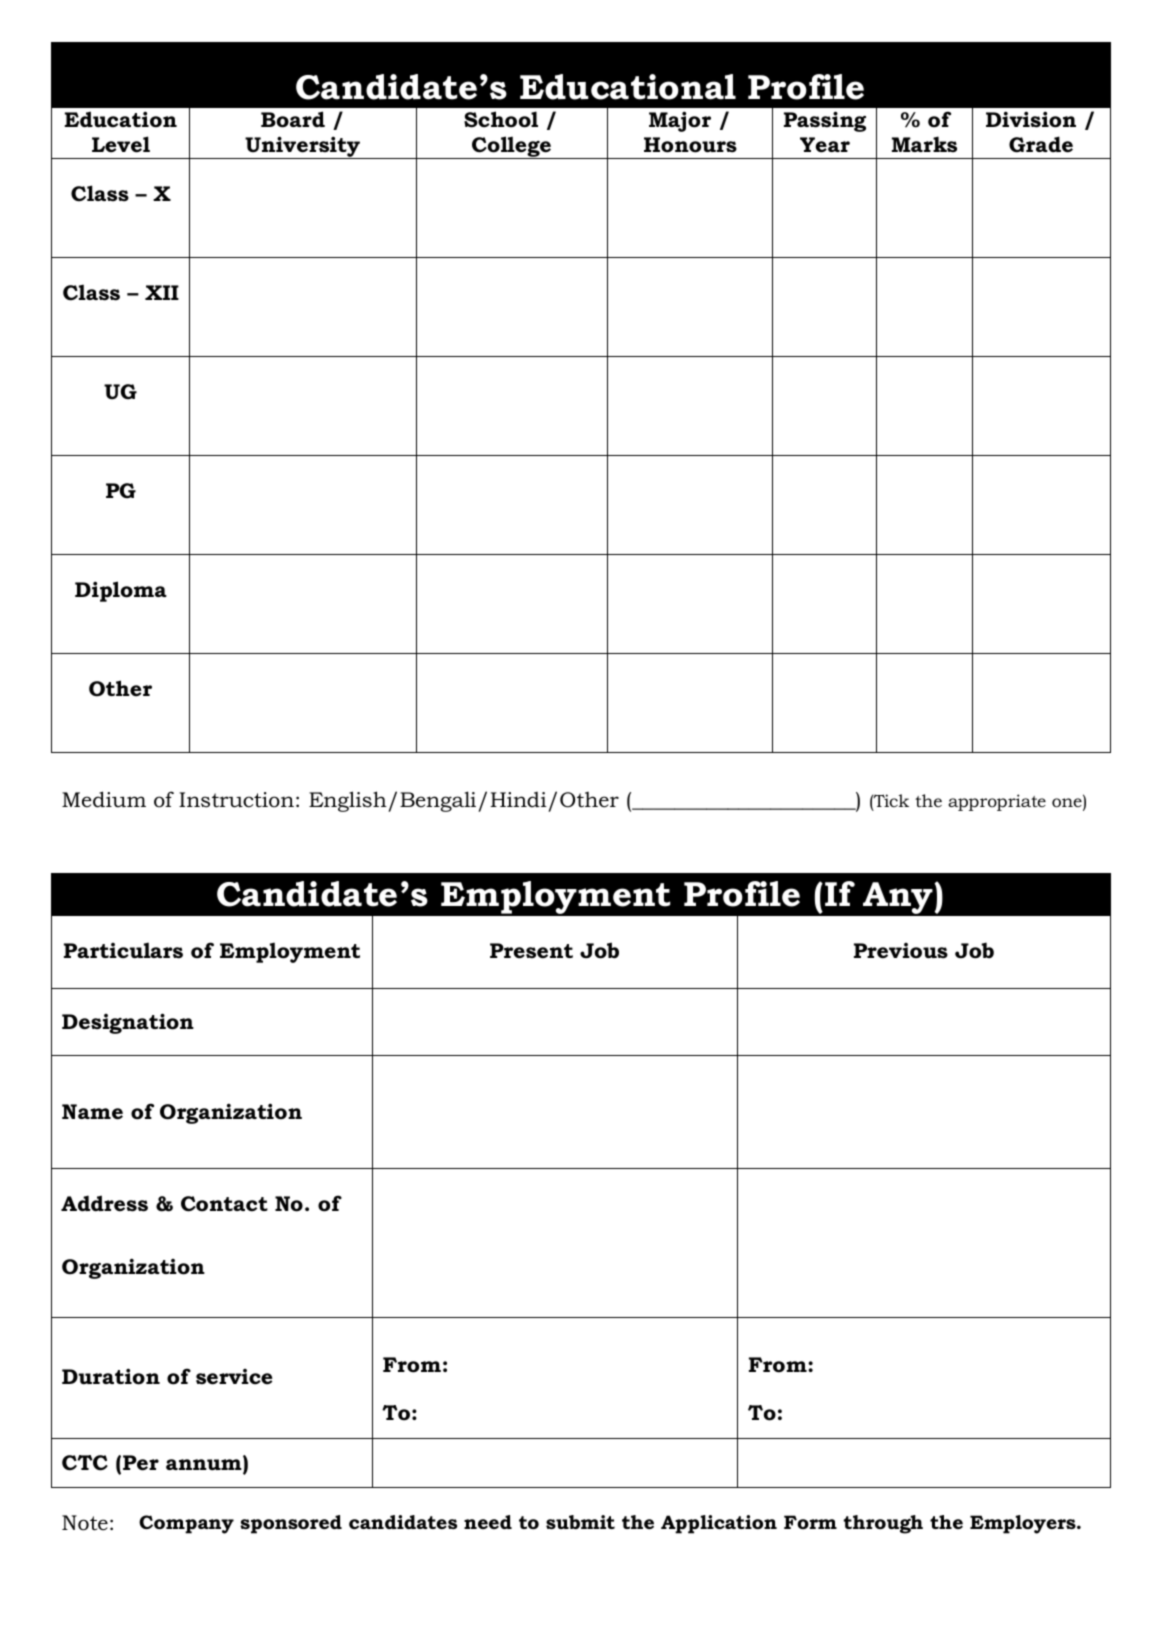 Image resolution: width=1150 pixels, height=1626 pixels. Describe the element at coordinates (205, 1465) in the document. I see `annum` at that location.
